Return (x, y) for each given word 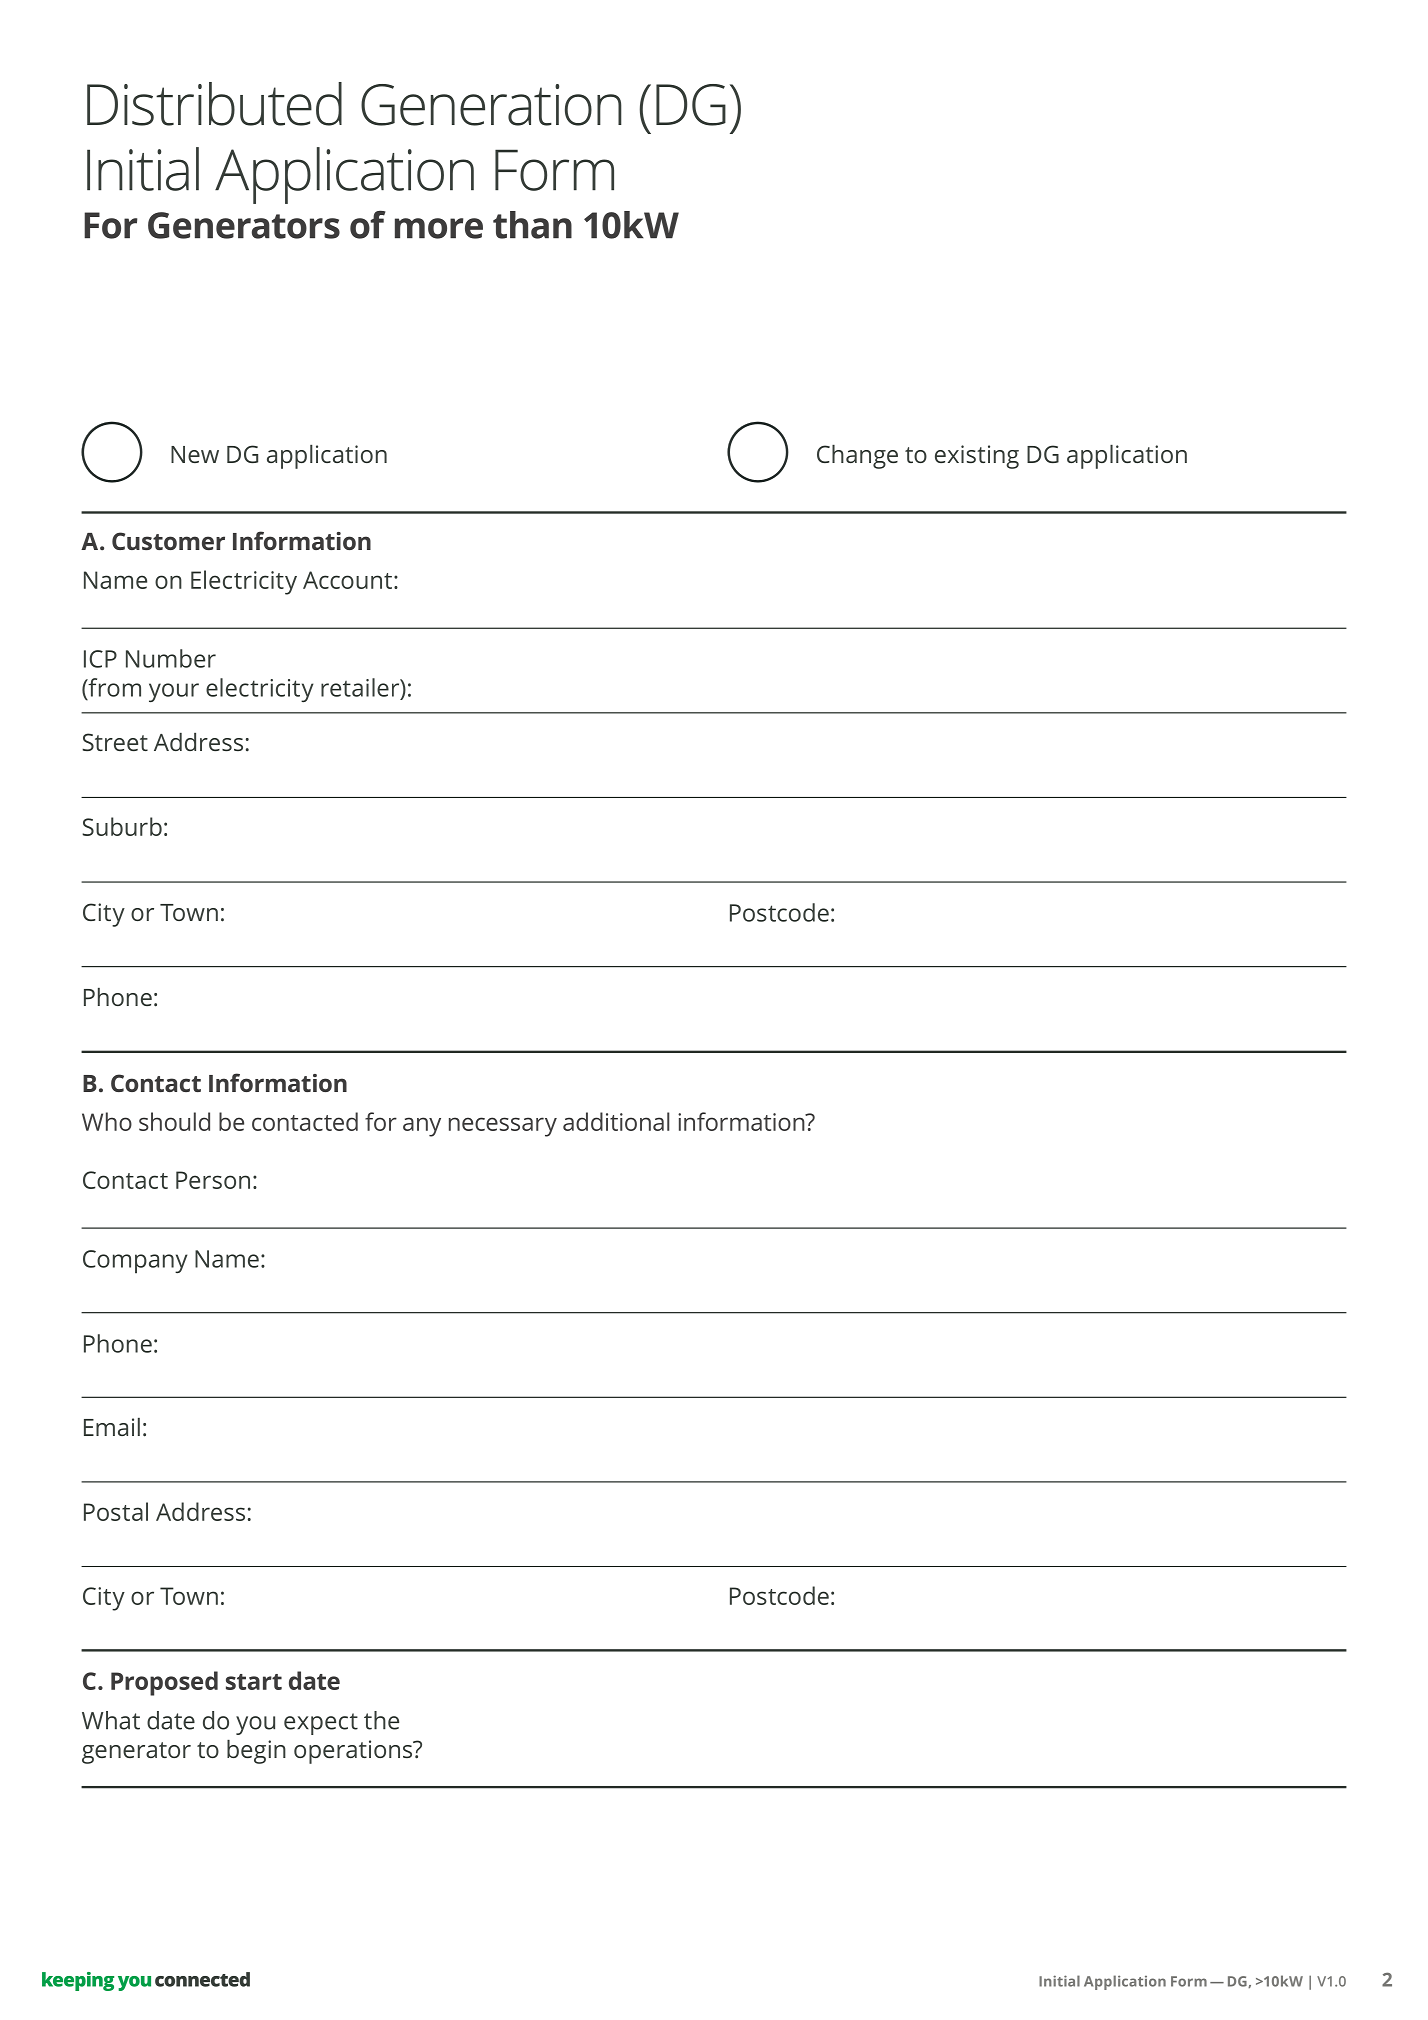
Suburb (122, 826)
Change (857, 457)
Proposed (164, 1683)
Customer (168, 541)
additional (616, 1121)
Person (213, 1180)
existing (977, 457)
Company (135, 1262)
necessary (503, 1127)
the (381, 1720)
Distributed (214, 104)
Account (347, 580)
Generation (491, 105)
